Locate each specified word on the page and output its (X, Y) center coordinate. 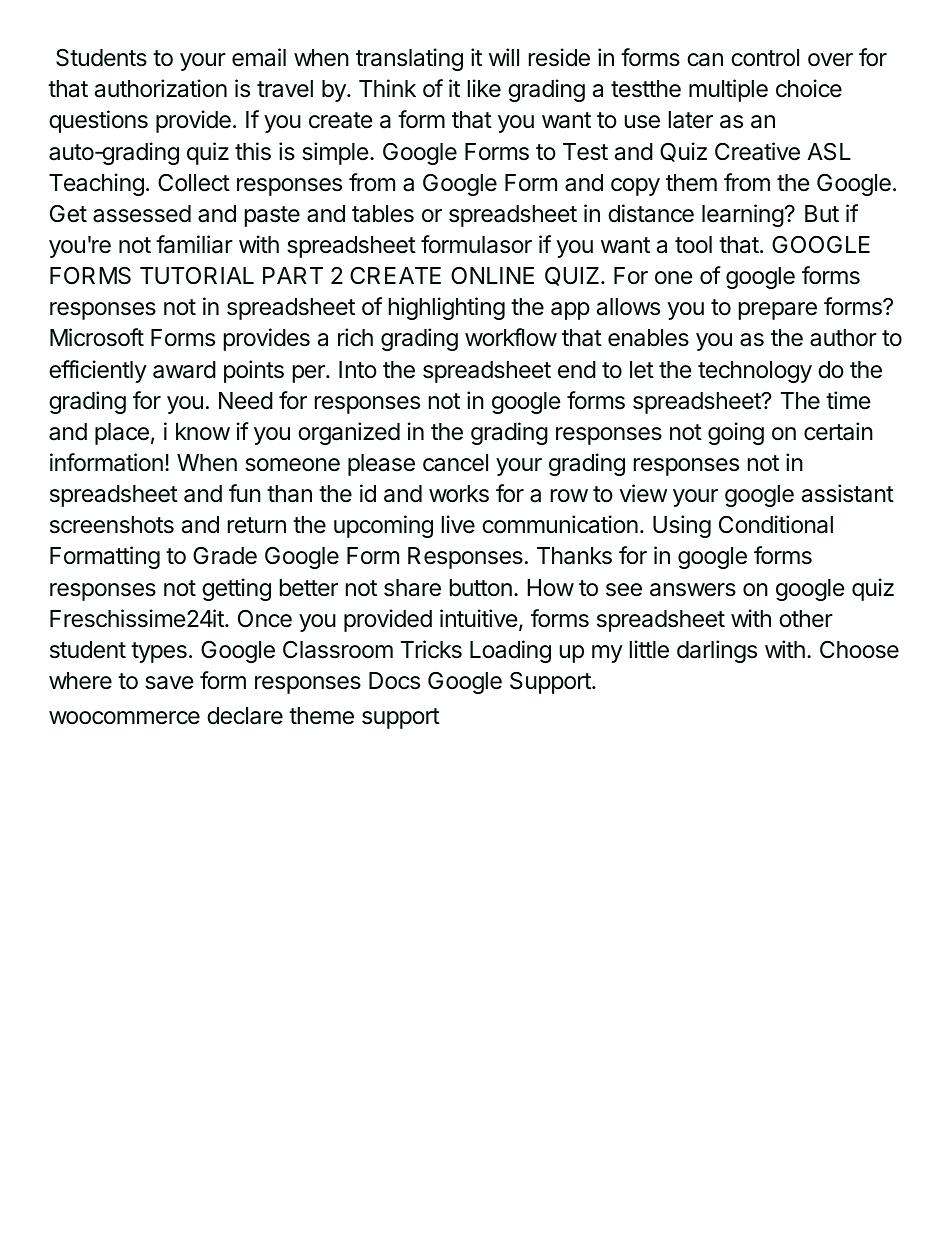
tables (383, 214)
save (169, 683)
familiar (194, 244)
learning (743, 215)
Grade (225, 556)
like (484, 88)
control (765, 58)
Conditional (776, 524)
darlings (717, 651)
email (259, 57)
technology (755, 372)
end (577, 370)
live (458, 524)
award (184, 370)
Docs (394, 681)
